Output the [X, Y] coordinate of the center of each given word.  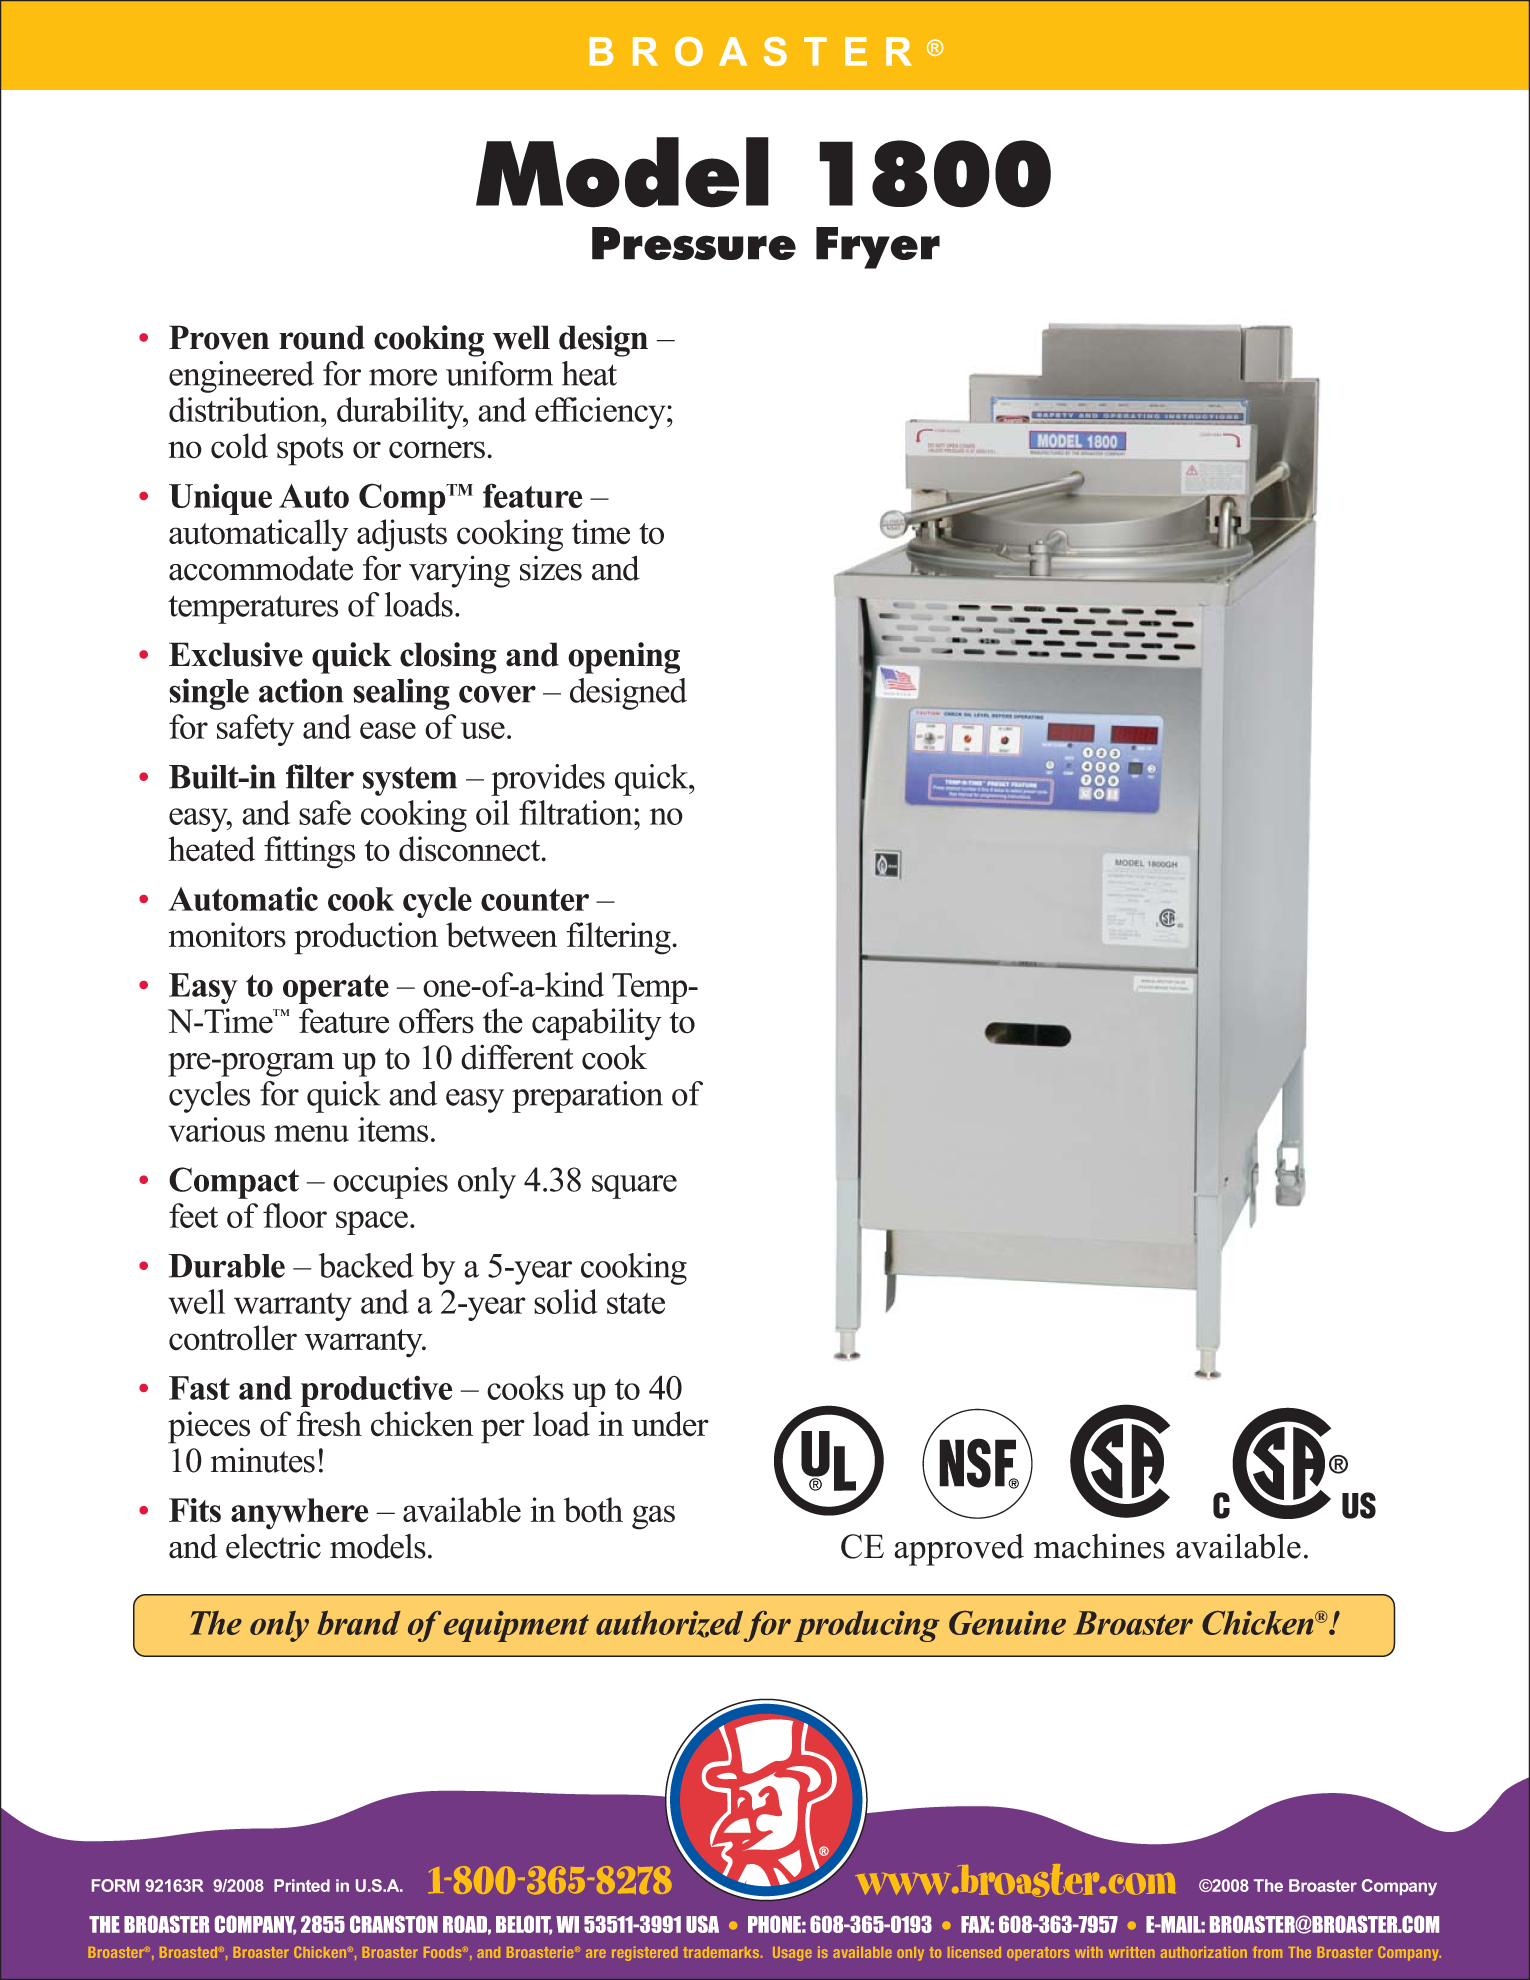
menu [311, 1133]
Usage [792, 1954]
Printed [302, 1885]
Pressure [694, 243]
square [634, 1187]
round [322, 337]
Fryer [878, 248]
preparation [587, 1097]
